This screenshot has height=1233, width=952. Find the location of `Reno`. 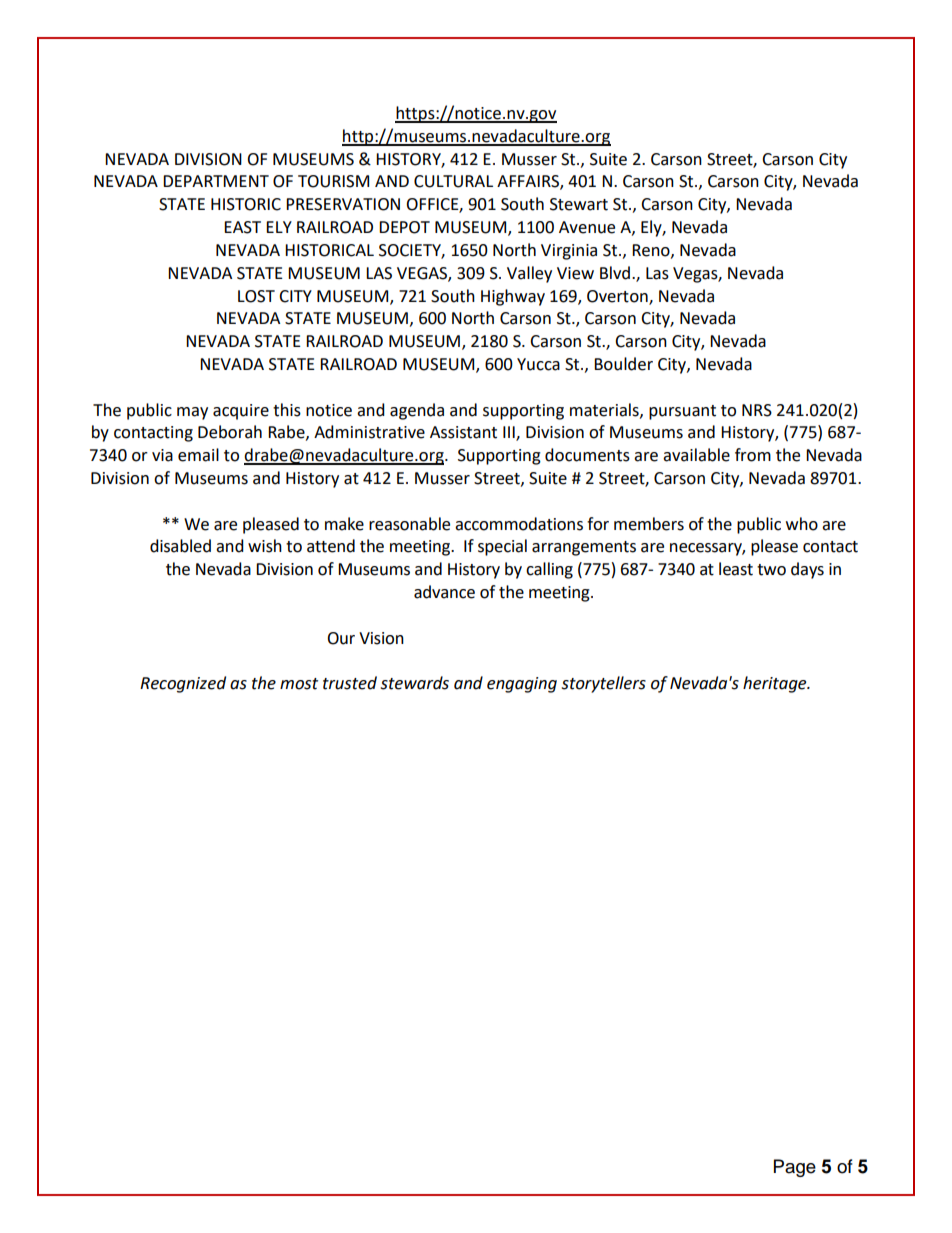

Reno is located at coordinates (652, 251).
